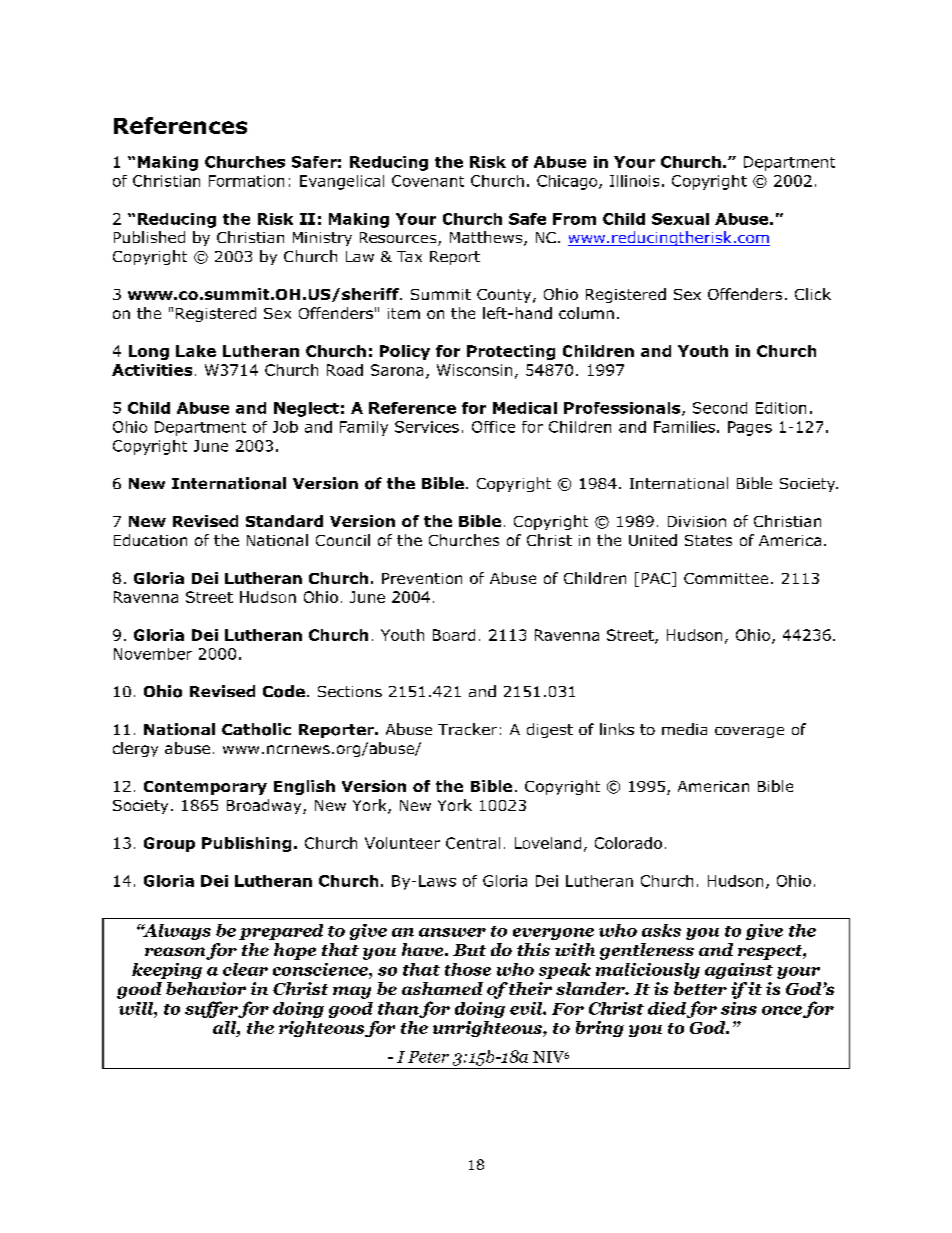  What do you see at coordinates (708, 540) in the screenshot?
I see `States` at bounding box center [708, 540].
